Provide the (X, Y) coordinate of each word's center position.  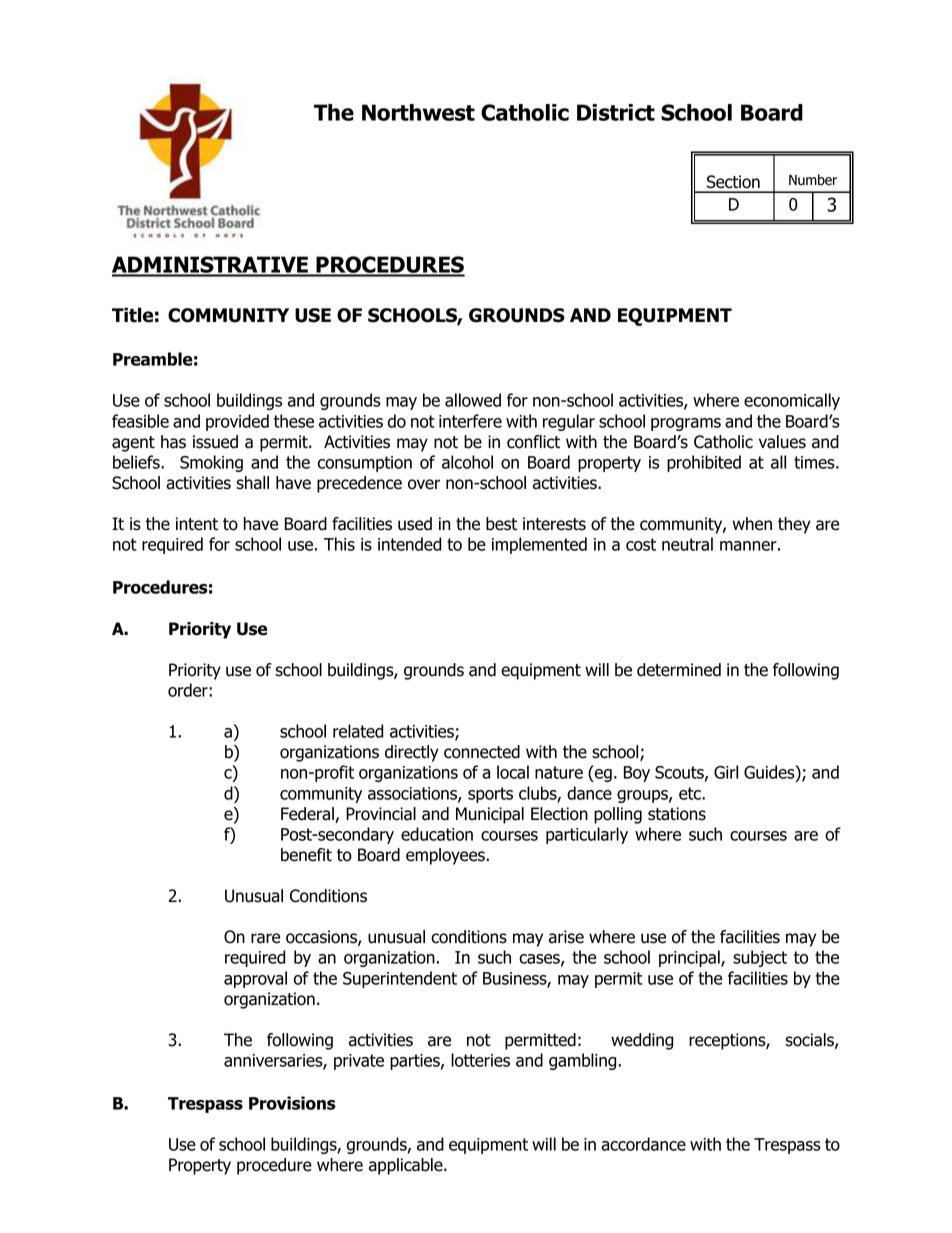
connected (482, 752)
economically (792, 401)
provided (237, 422)
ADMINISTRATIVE (211, 266)
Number (813, 180)
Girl (726, 772)
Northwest (418, 112)
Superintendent (400, 979)
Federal (308, 815)
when (752, 524)
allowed (473, 400)
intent (197, 524)
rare (265, 938)
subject (760, 958)
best (501, 524)
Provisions (292, 1103)
